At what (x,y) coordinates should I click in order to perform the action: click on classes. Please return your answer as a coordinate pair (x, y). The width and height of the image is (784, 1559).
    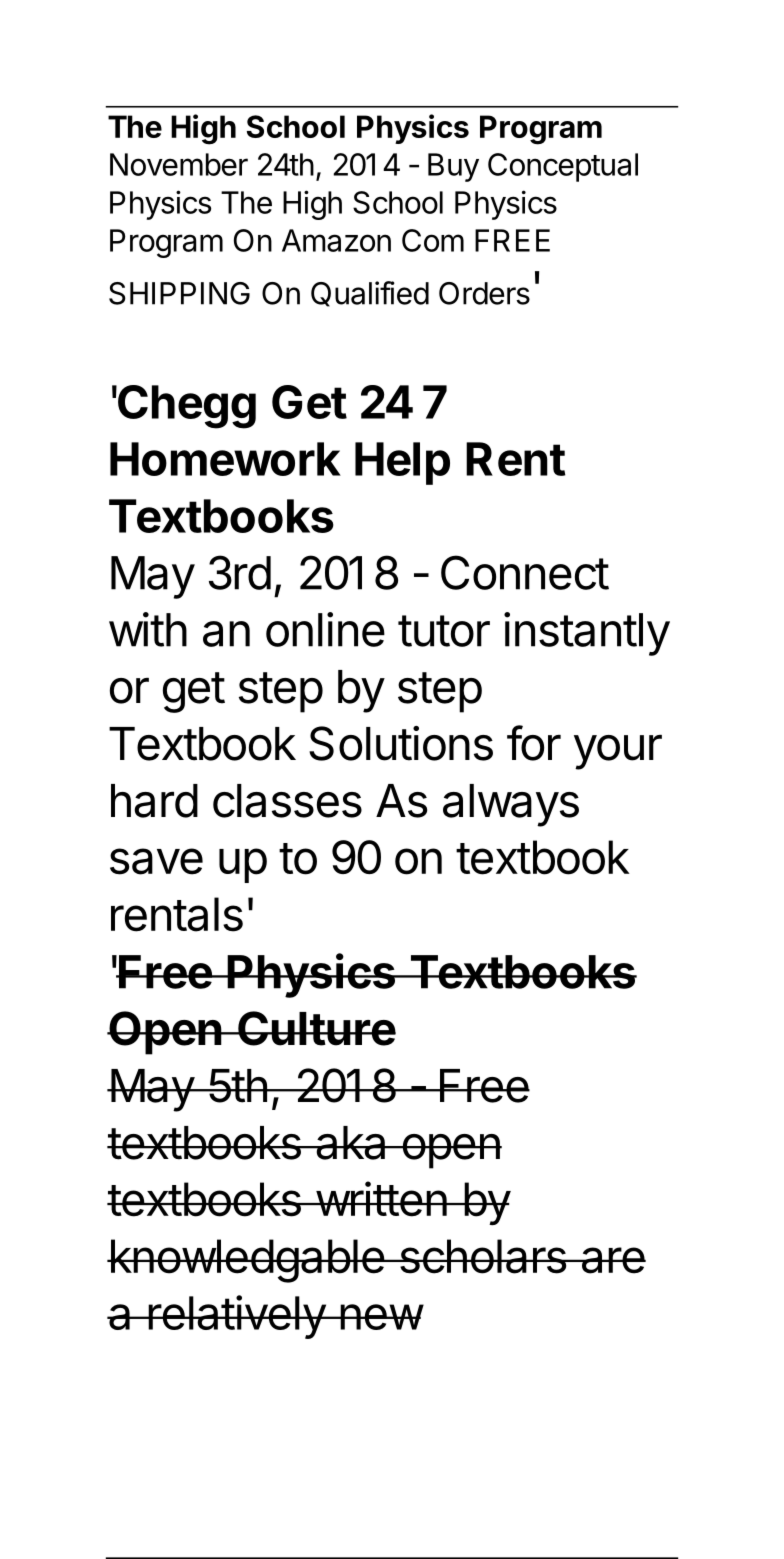
    Looking at the image, I should click on (287, 801).
